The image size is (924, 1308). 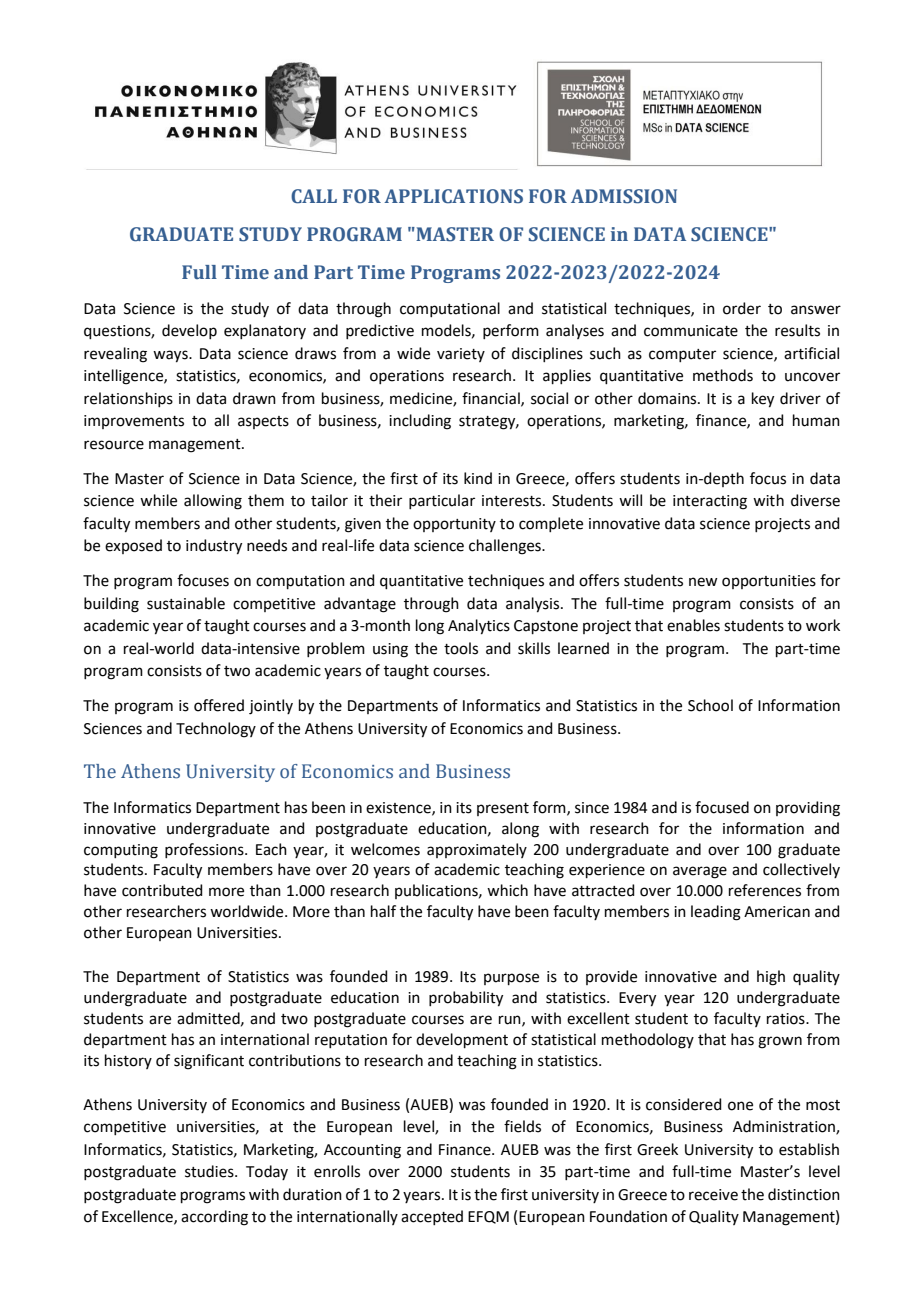 What do you see at coordinates (461, 648) in the image?
I see `tools` at bounding box center [461, 648].
